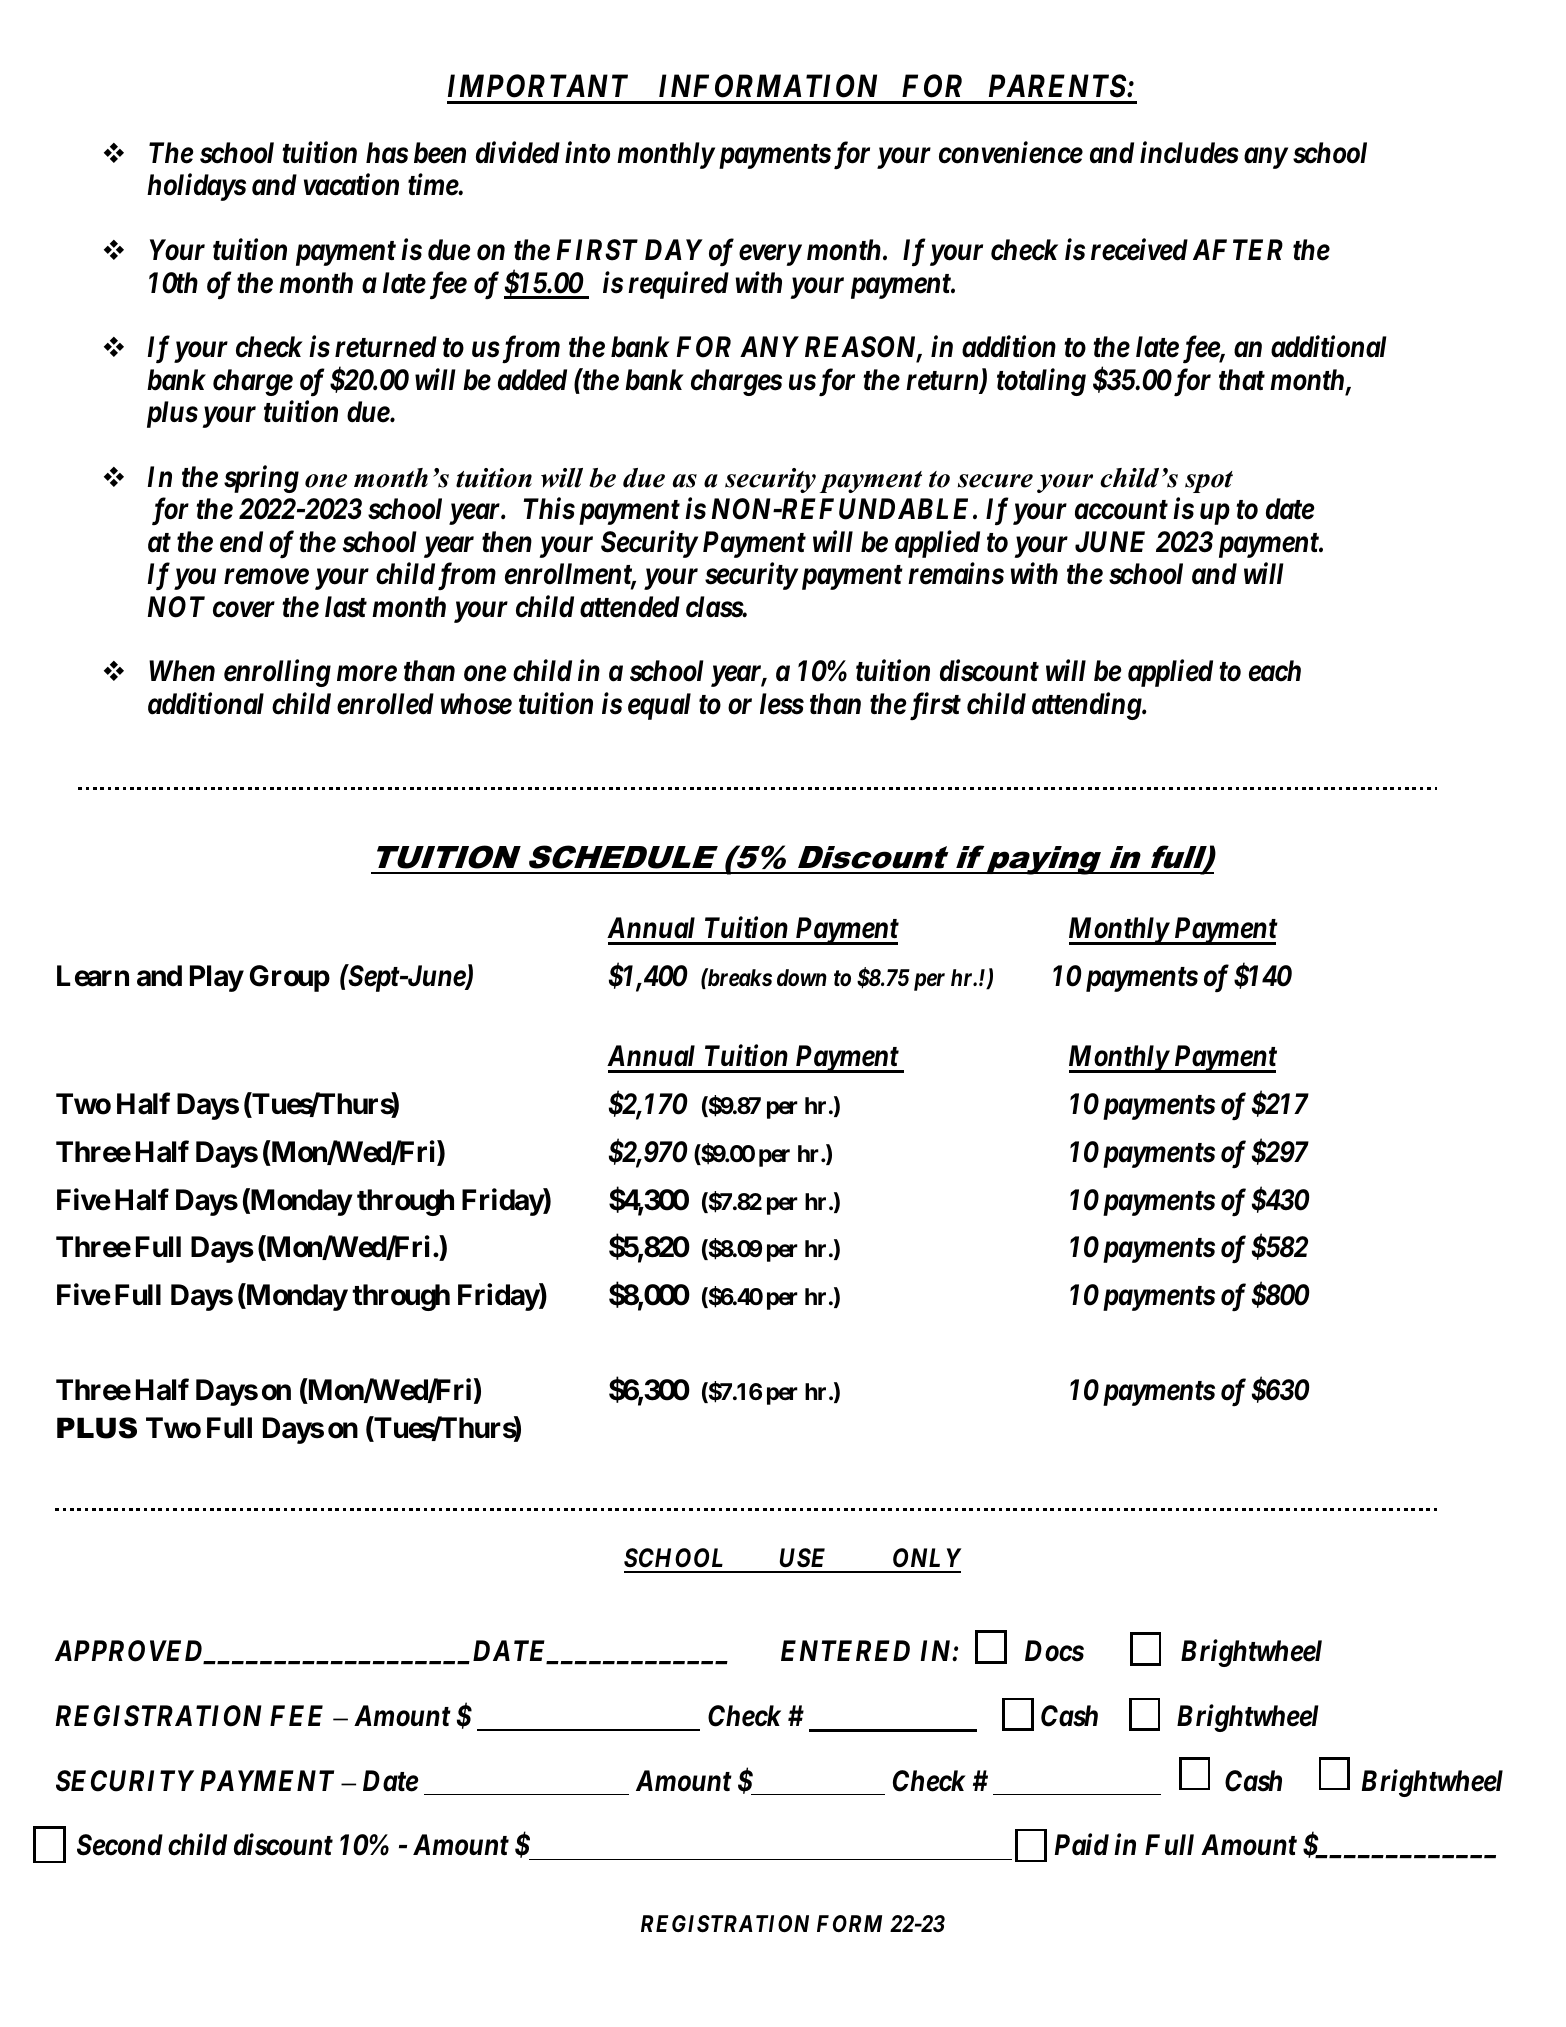 Image resolution: width=1566 pixels, height=2027 pixels. Describe the element at coordinates (1139, 250) in the image. I see `received` at that location.
